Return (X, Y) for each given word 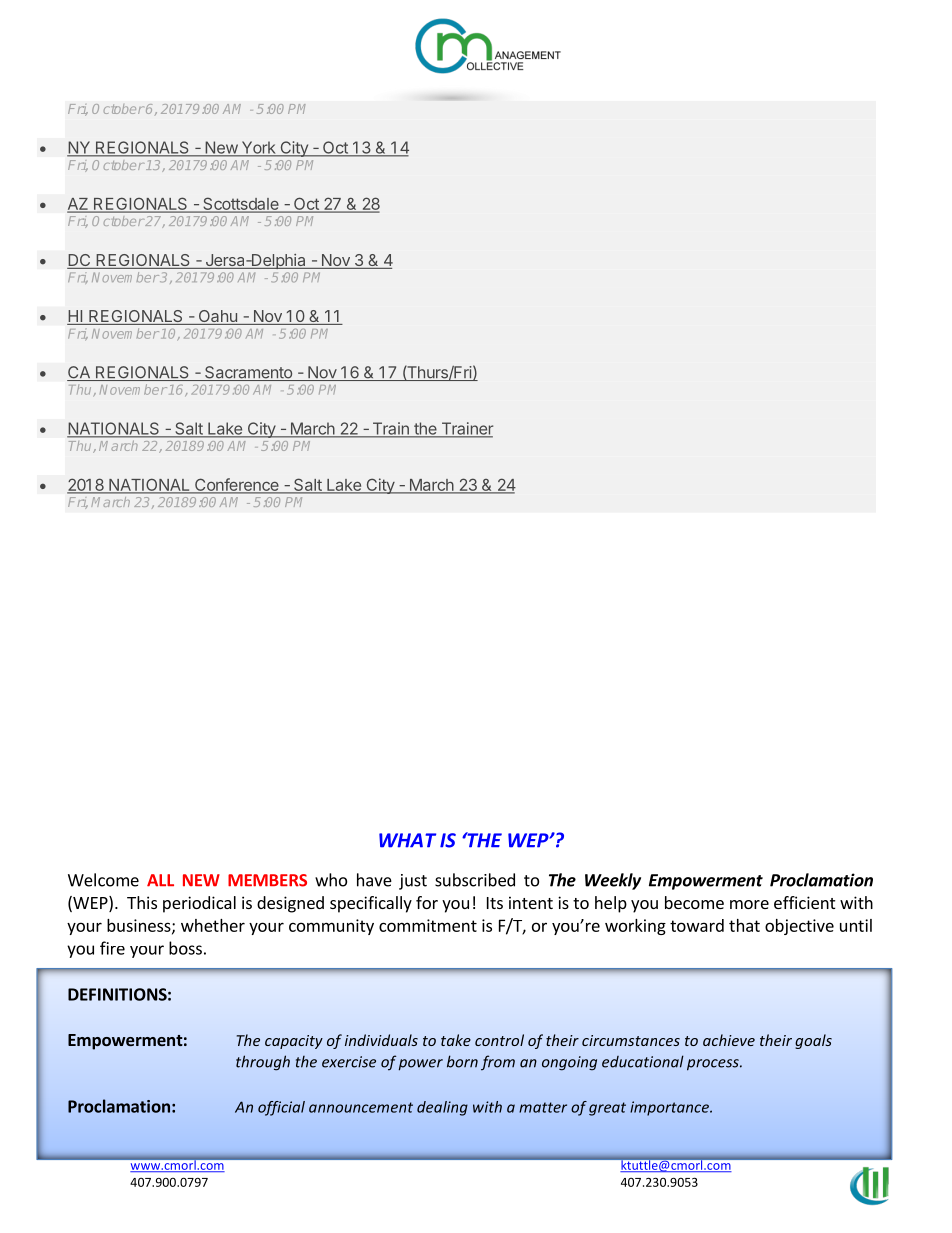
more (749, 904)
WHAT (407, 840)
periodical (199, 904)
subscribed (475, 880)
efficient (804, 902)
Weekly (613, 881)
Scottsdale (241, 205)
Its (495, 903)
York (258, 148)
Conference (236, 485)
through (263, 1063)
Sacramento (248, 373)
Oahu (217, 317)
